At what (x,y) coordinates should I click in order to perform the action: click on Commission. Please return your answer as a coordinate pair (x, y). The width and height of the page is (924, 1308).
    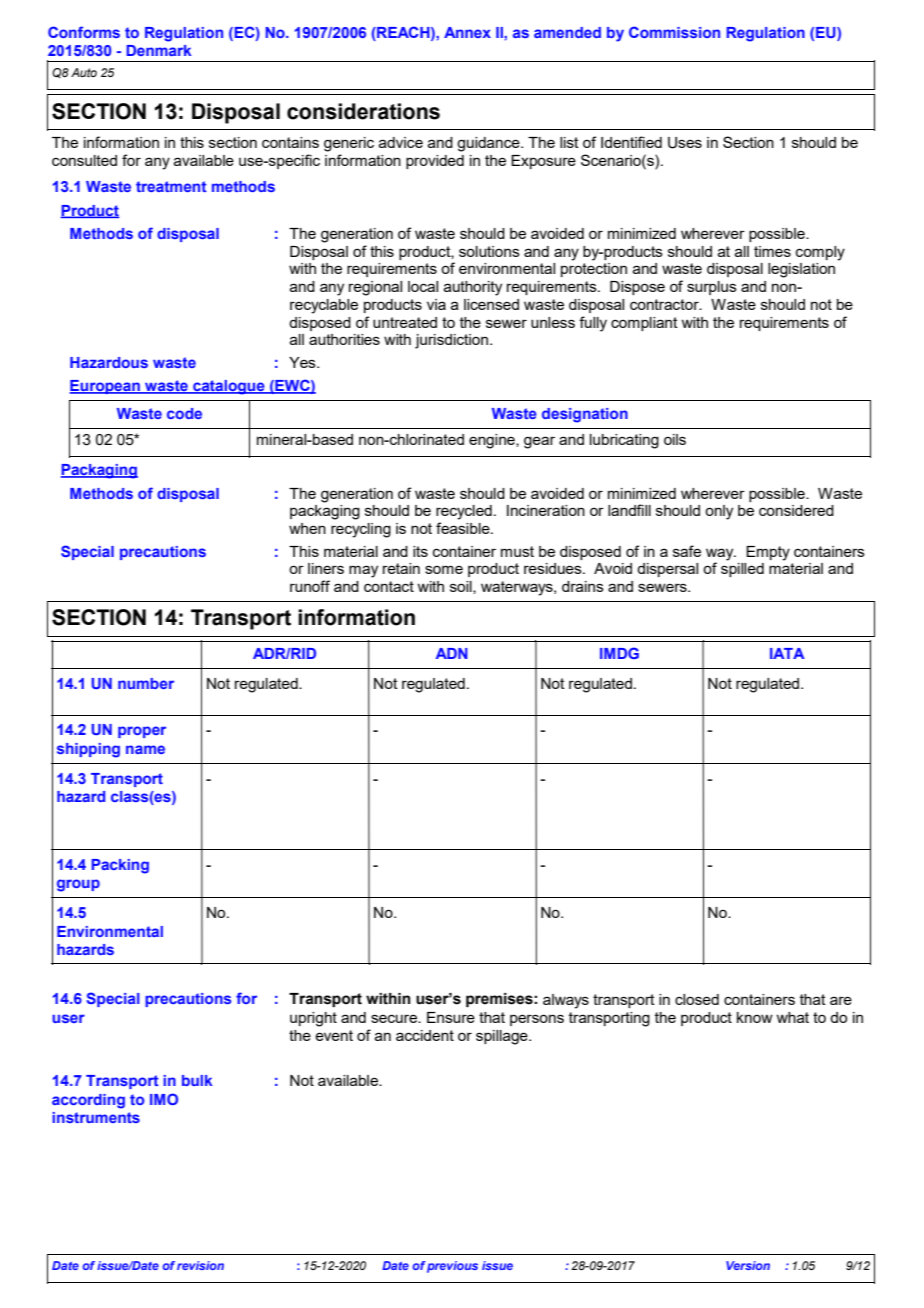
    Looking at the image, I should click on (674, 32).
